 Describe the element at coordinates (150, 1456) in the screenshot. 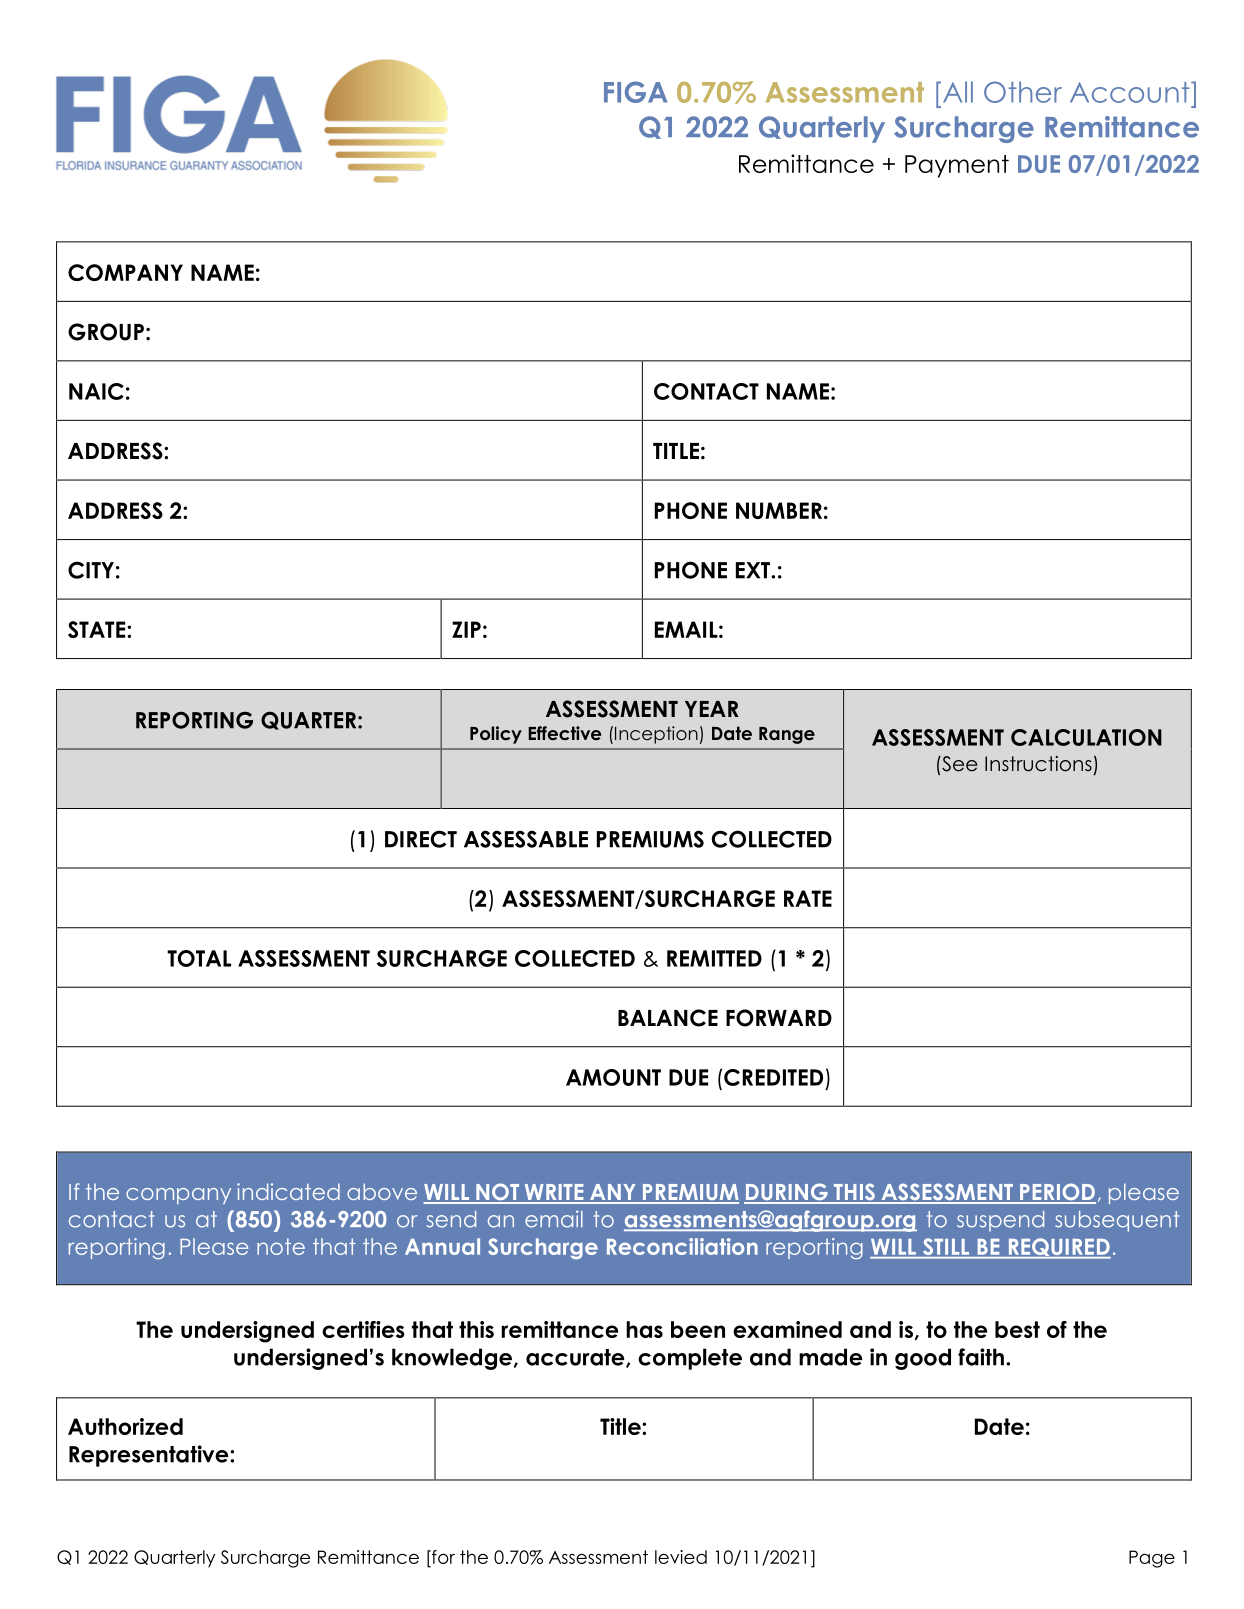

I see `Representative` at that location.
